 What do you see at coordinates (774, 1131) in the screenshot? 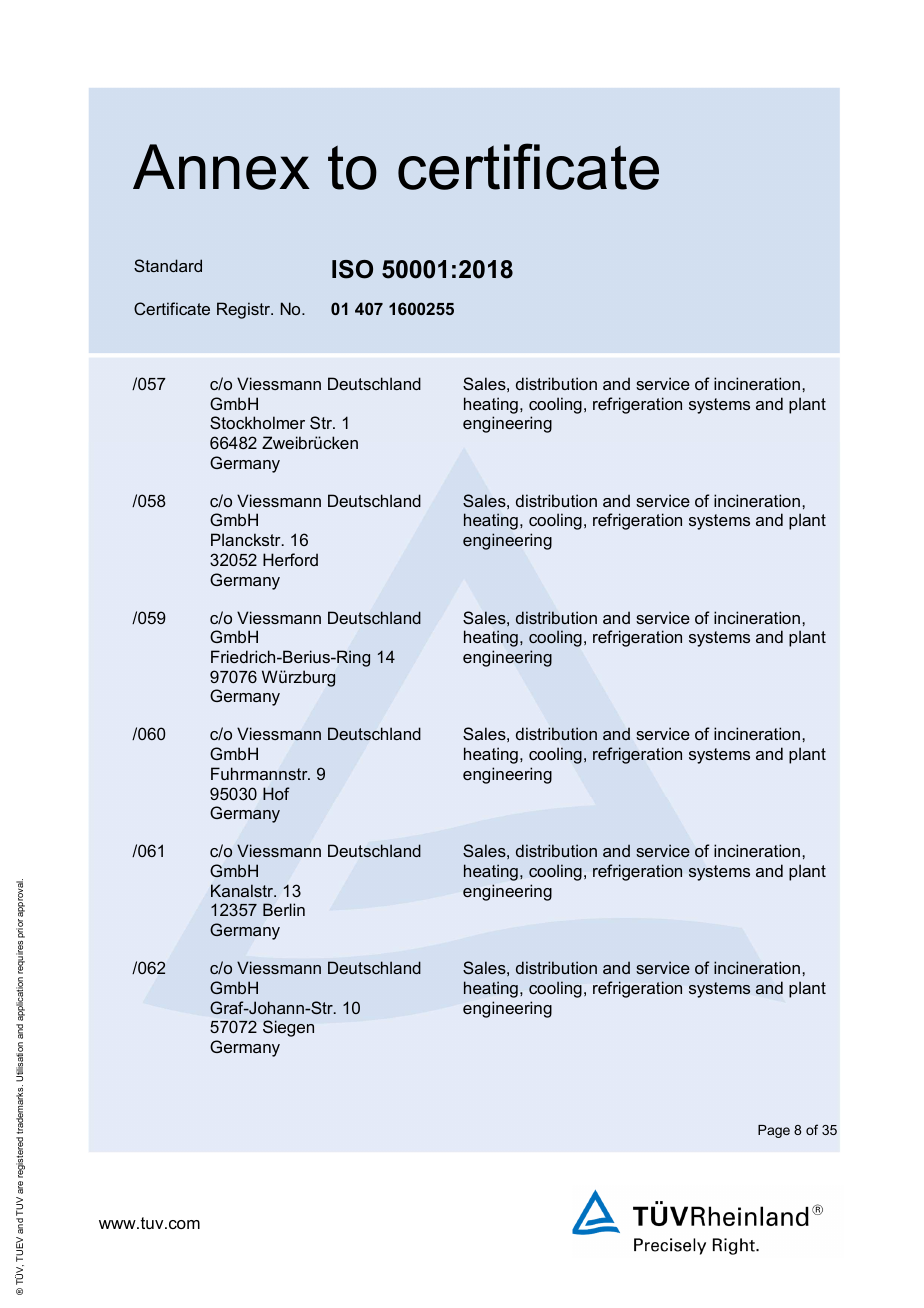
I see `Page` at bounding box center [774, 1131].
